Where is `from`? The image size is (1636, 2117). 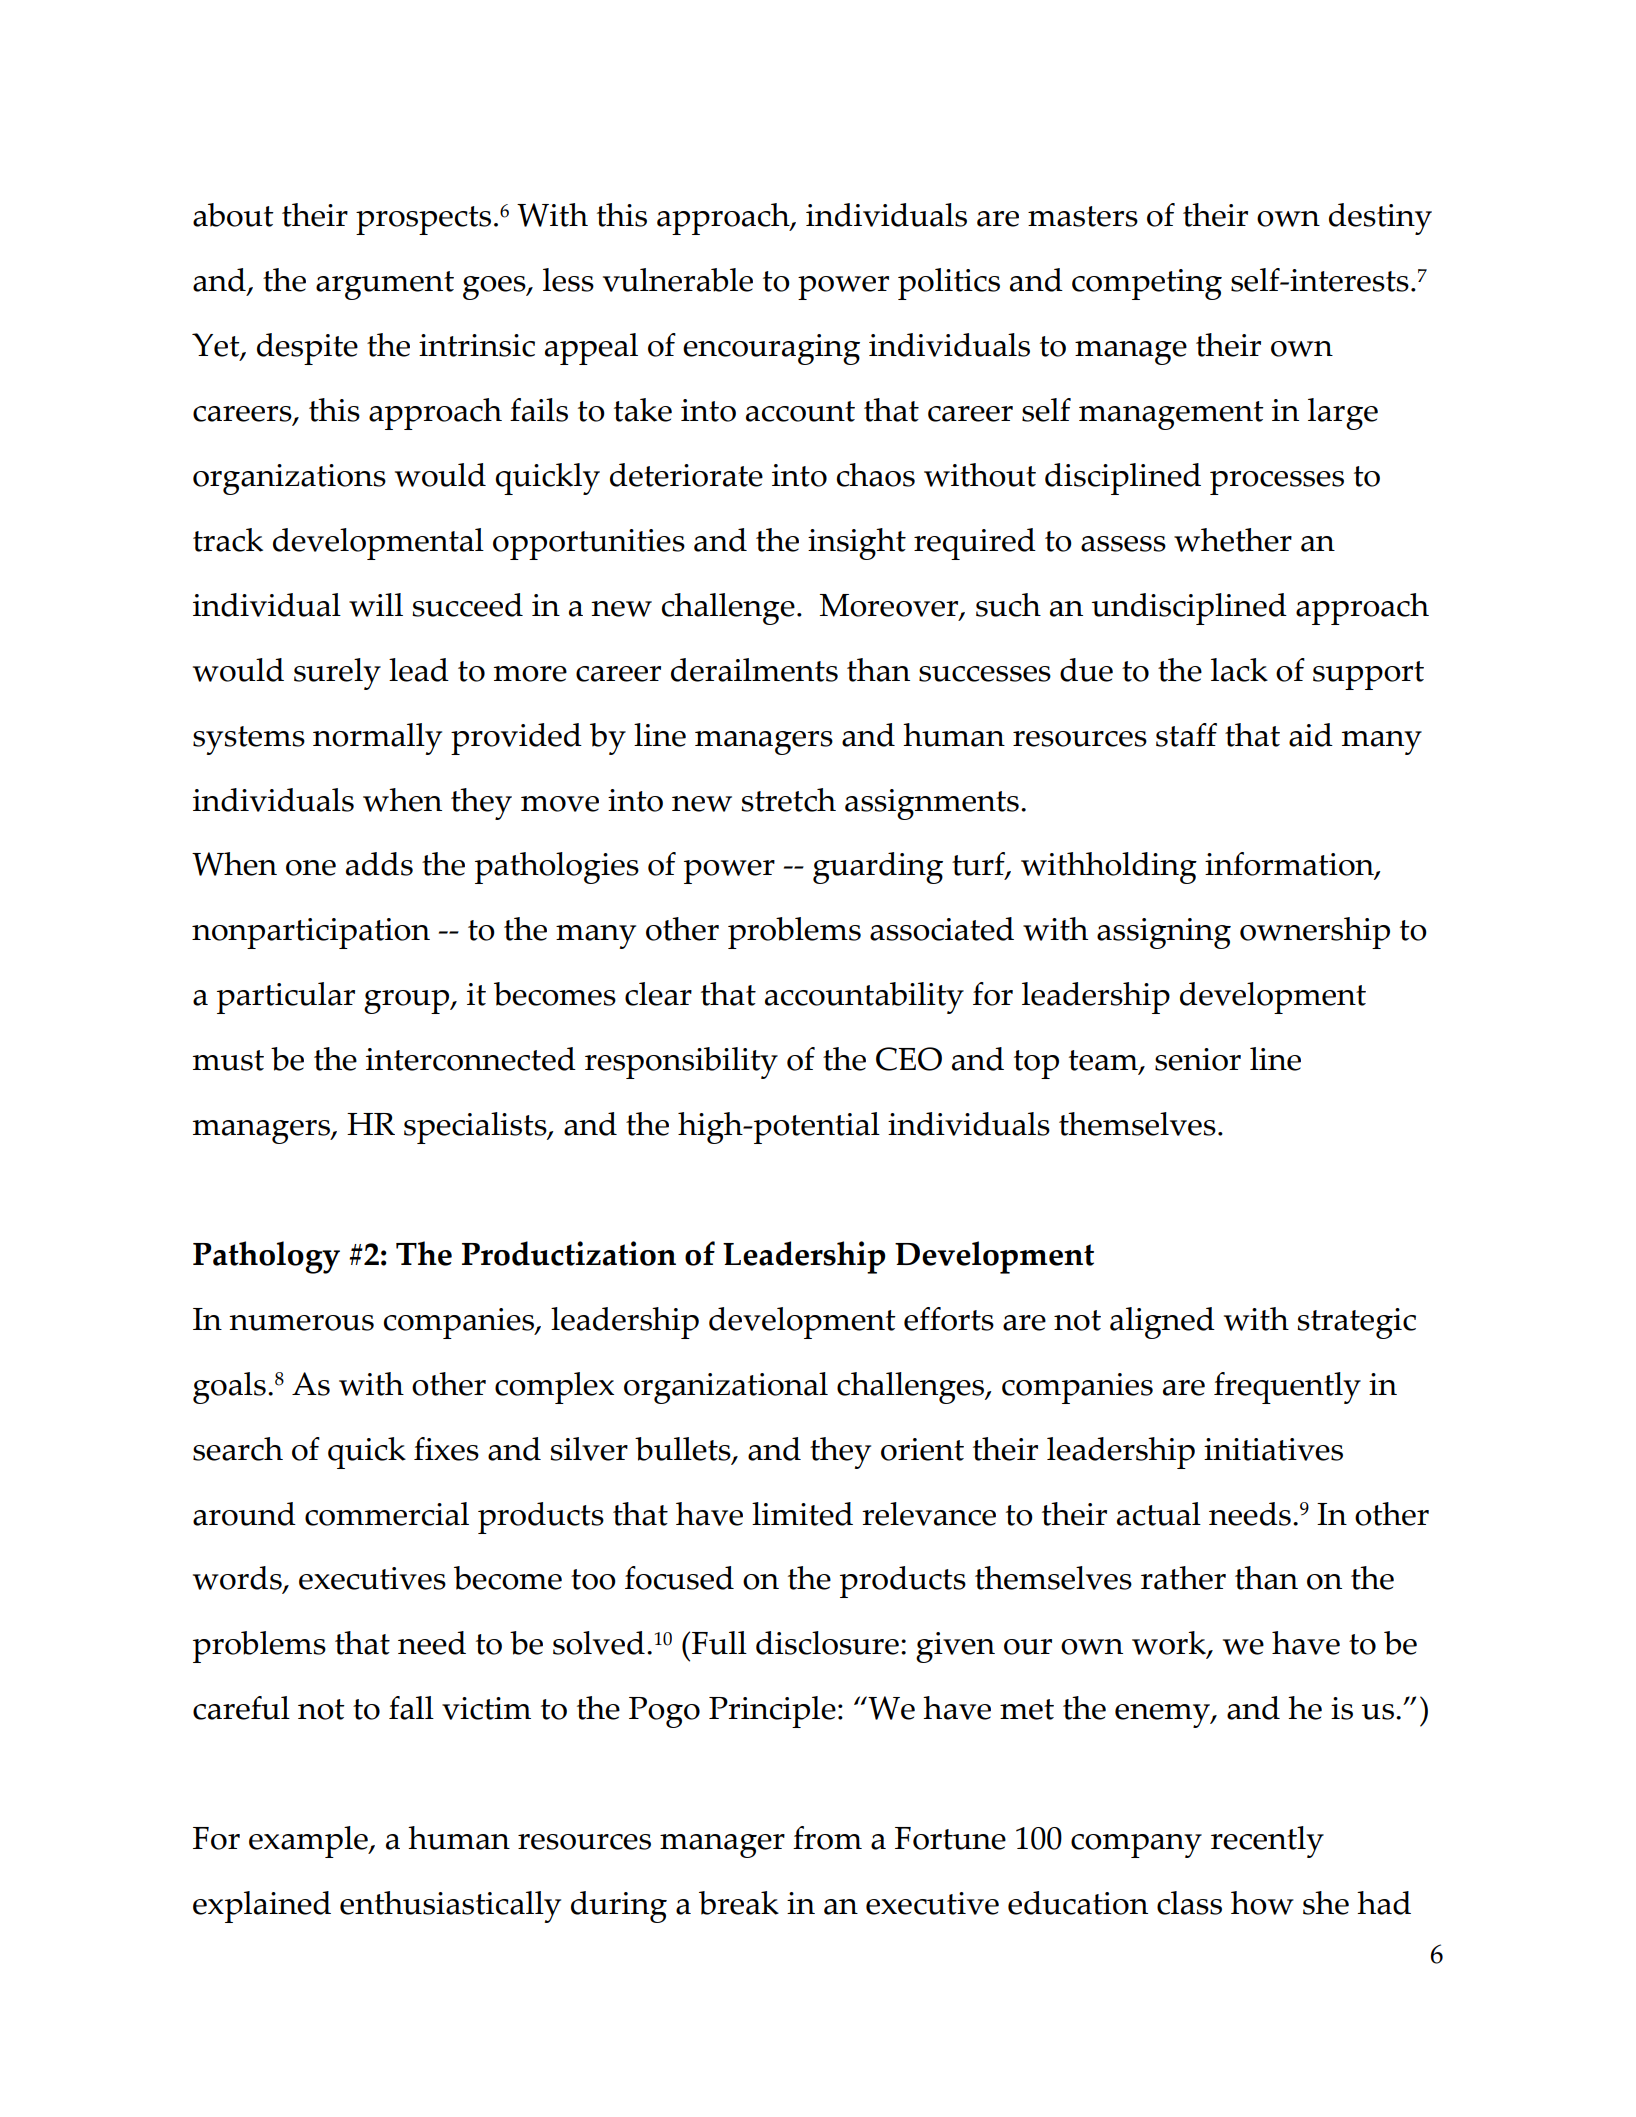 from is located at coordinates (827, 1838).
